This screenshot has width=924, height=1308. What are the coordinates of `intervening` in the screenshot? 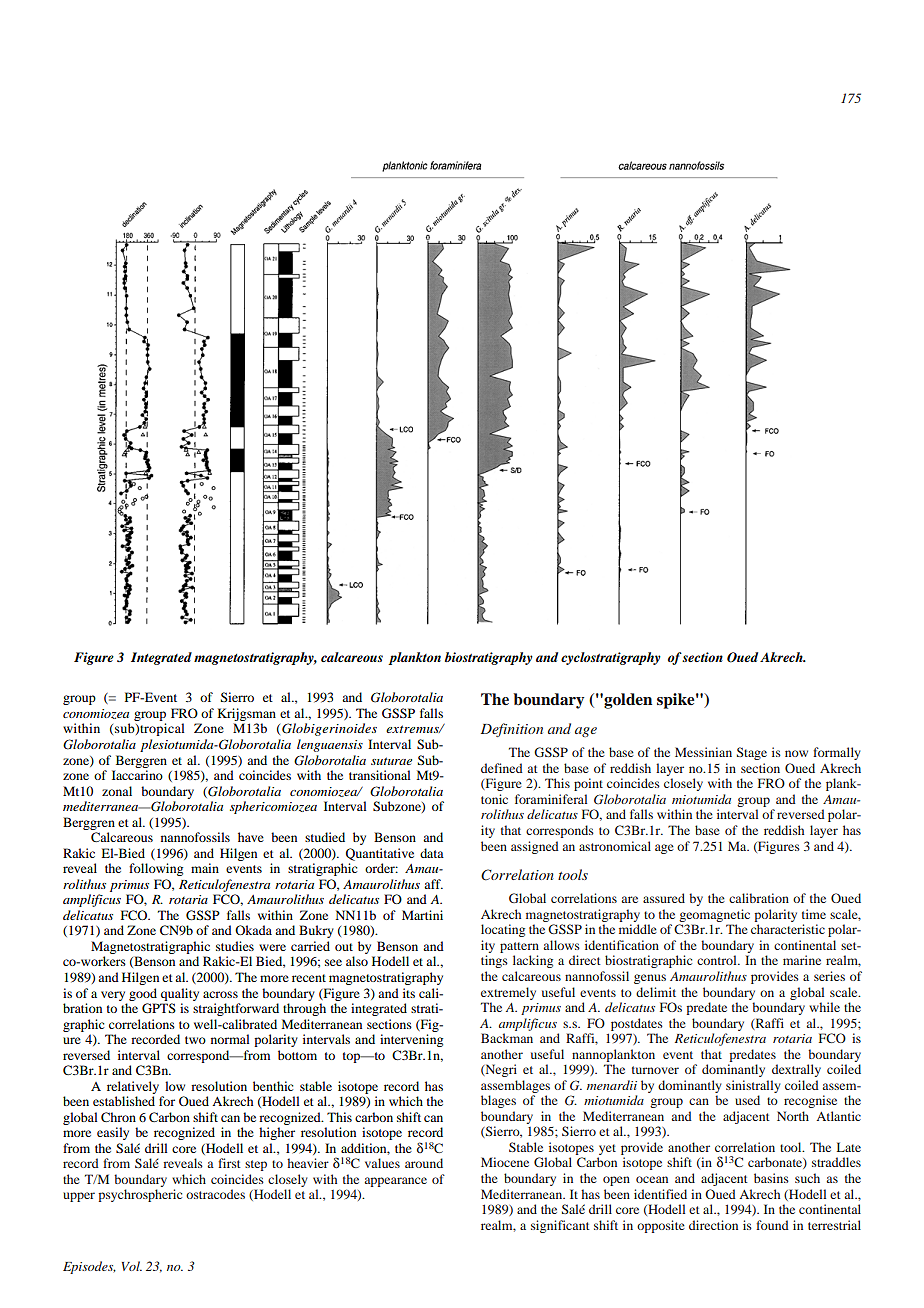 It's located at (411, 1040).
